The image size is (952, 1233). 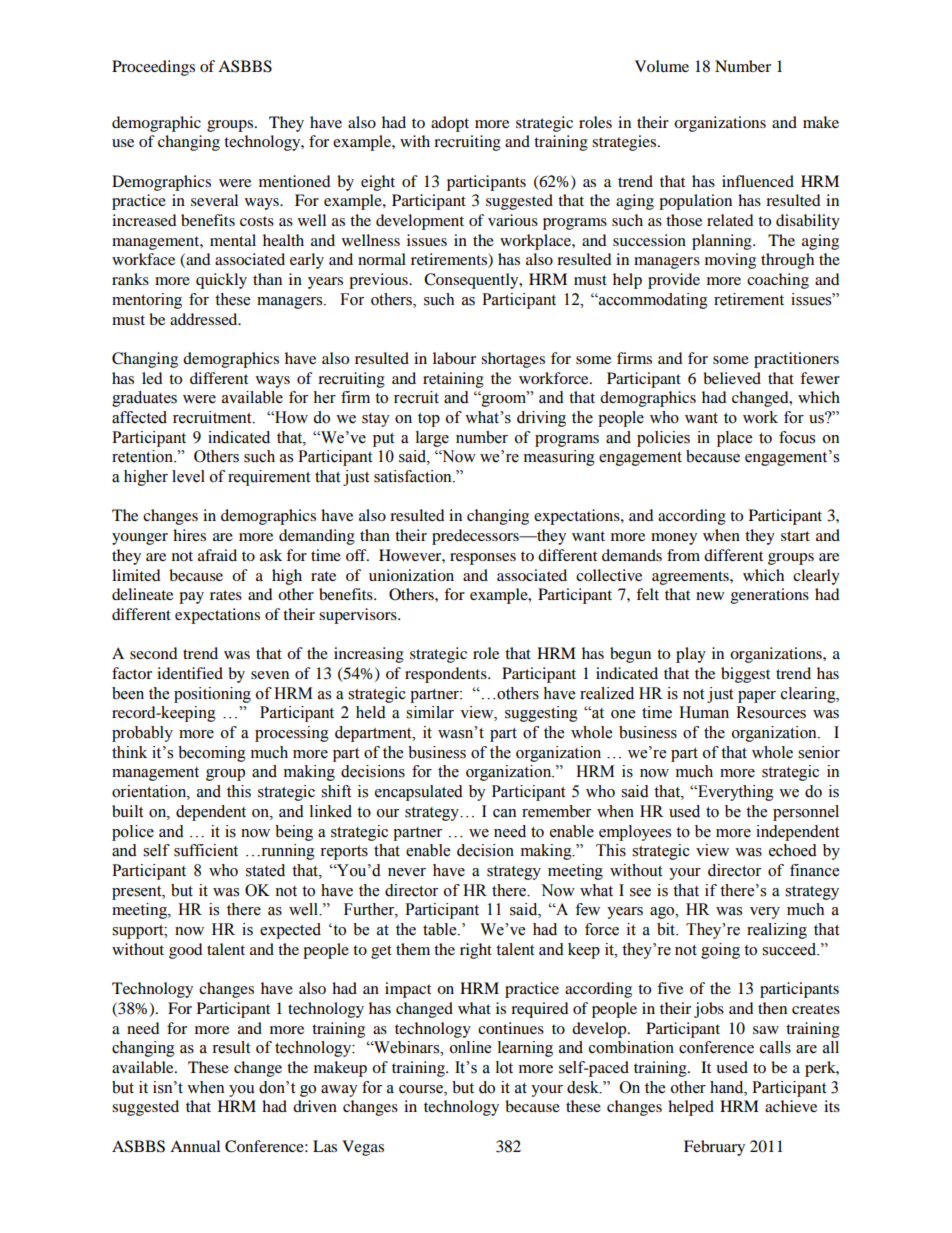 What do you see at coordinates (714, 1148) in the page?
I see `February` at bounding box center [714, 1148].
